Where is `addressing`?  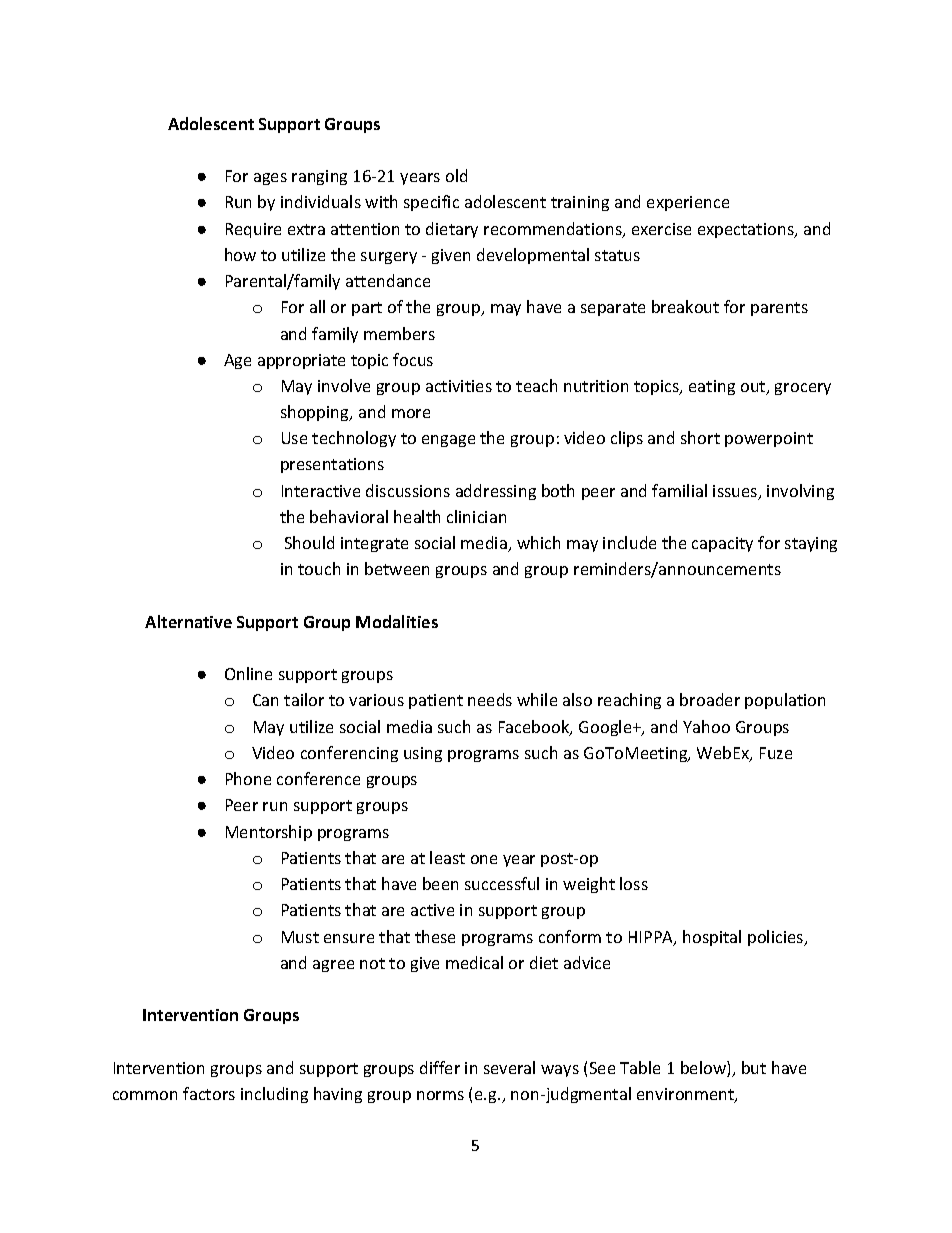 addressing is located at coordinates (496, 492).
